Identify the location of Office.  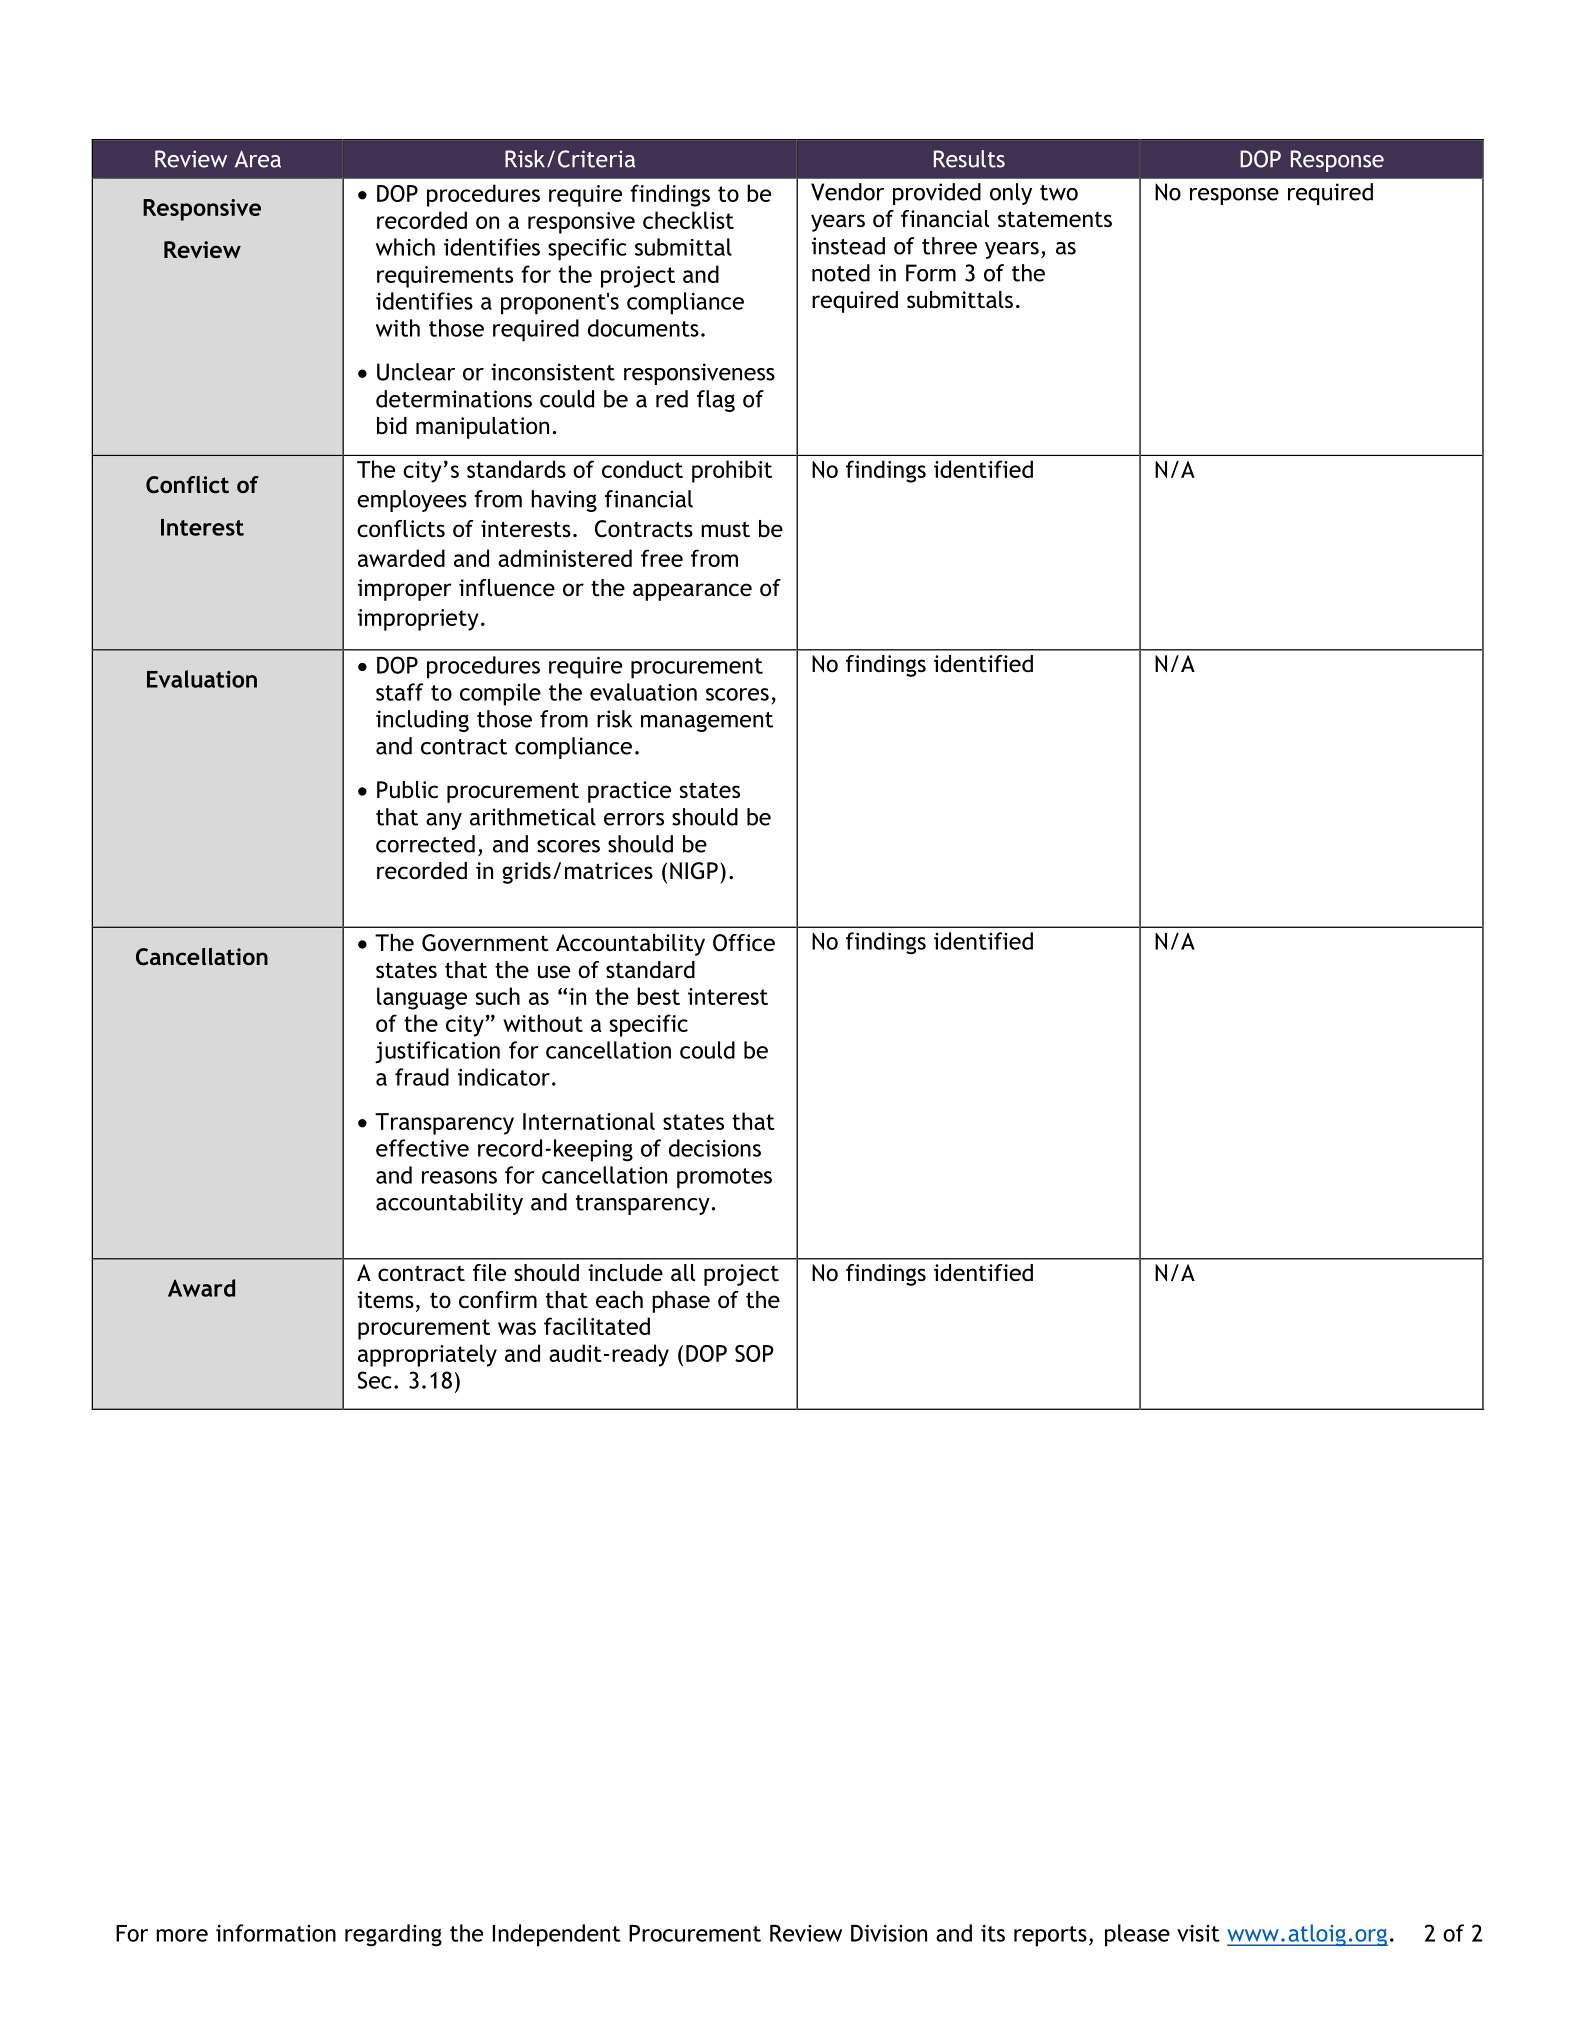
(744, 943).
